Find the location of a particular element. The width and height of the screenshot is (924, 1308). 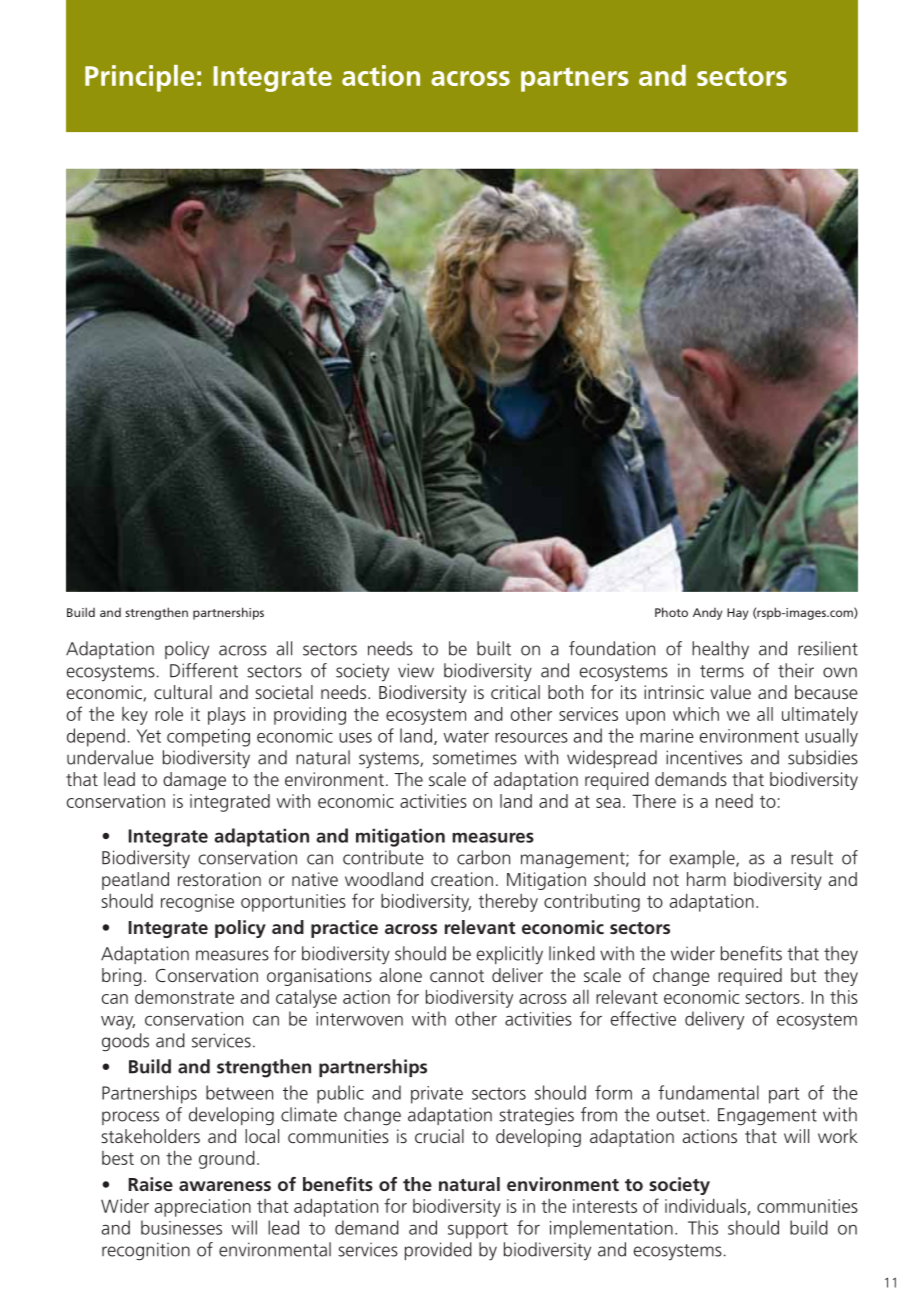

support is located at coordinates (478, 1230).
